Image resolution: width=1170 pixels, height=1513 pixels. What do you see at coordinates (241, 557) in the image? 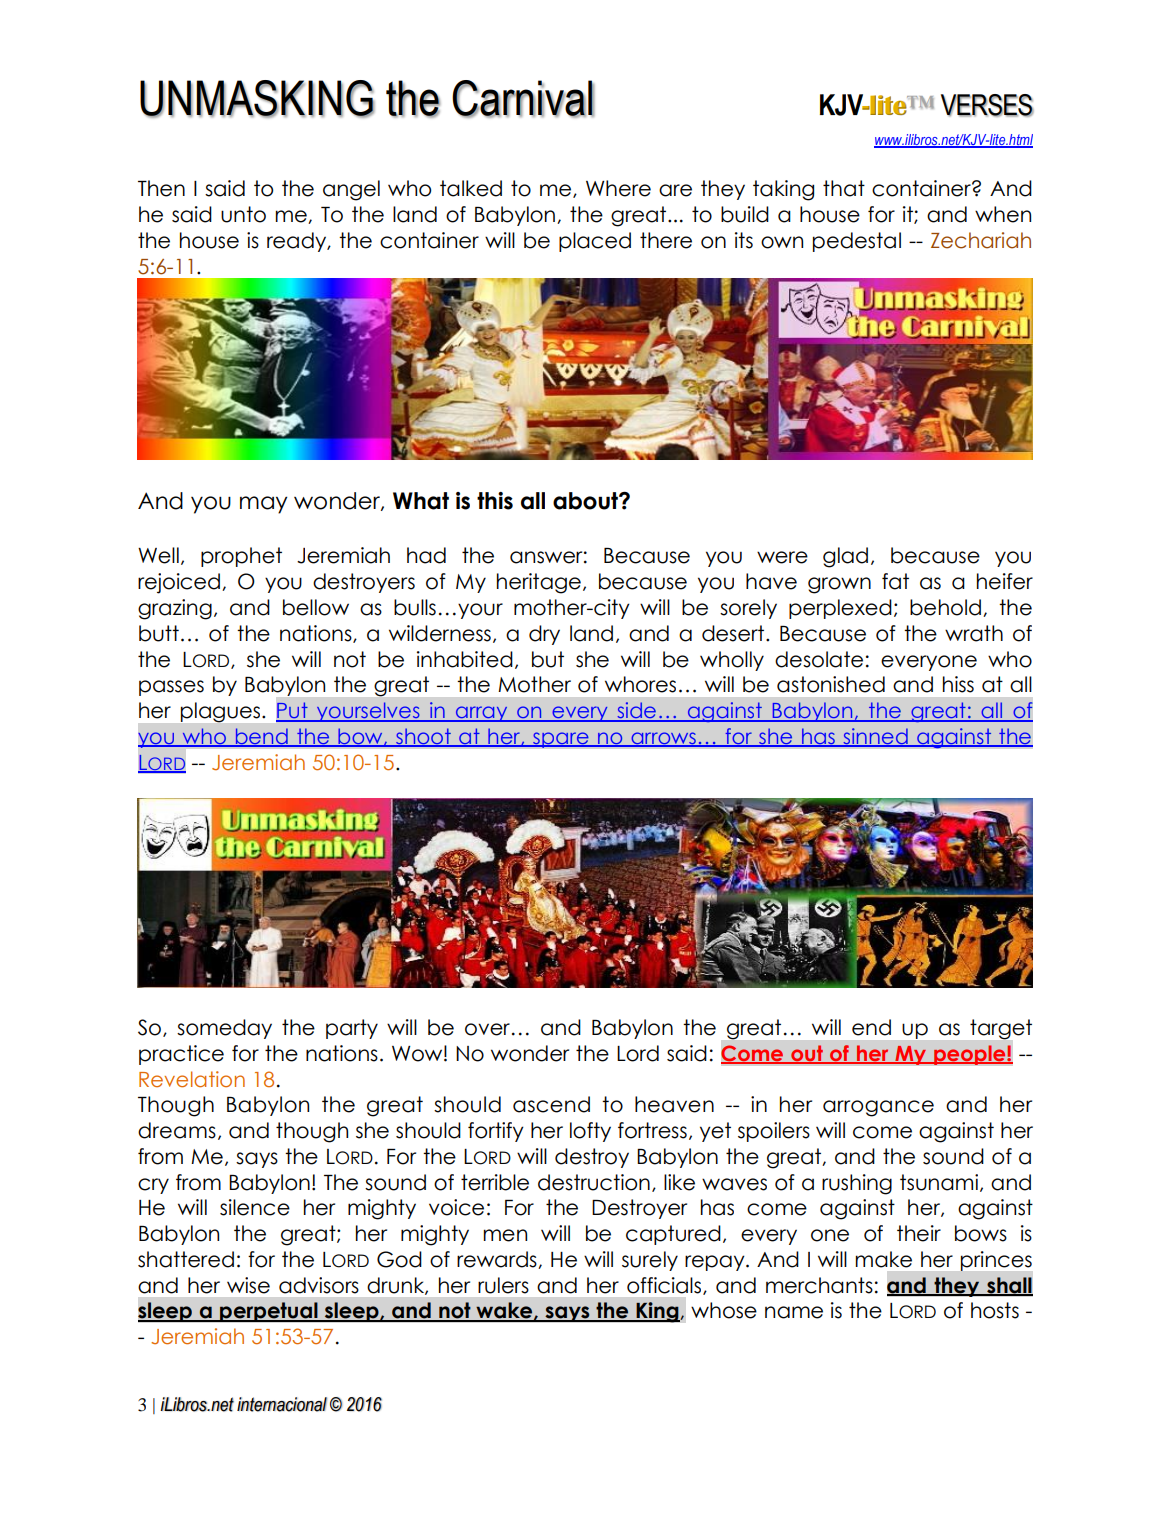
I see `prophet` at bounding box center [241, 557].
